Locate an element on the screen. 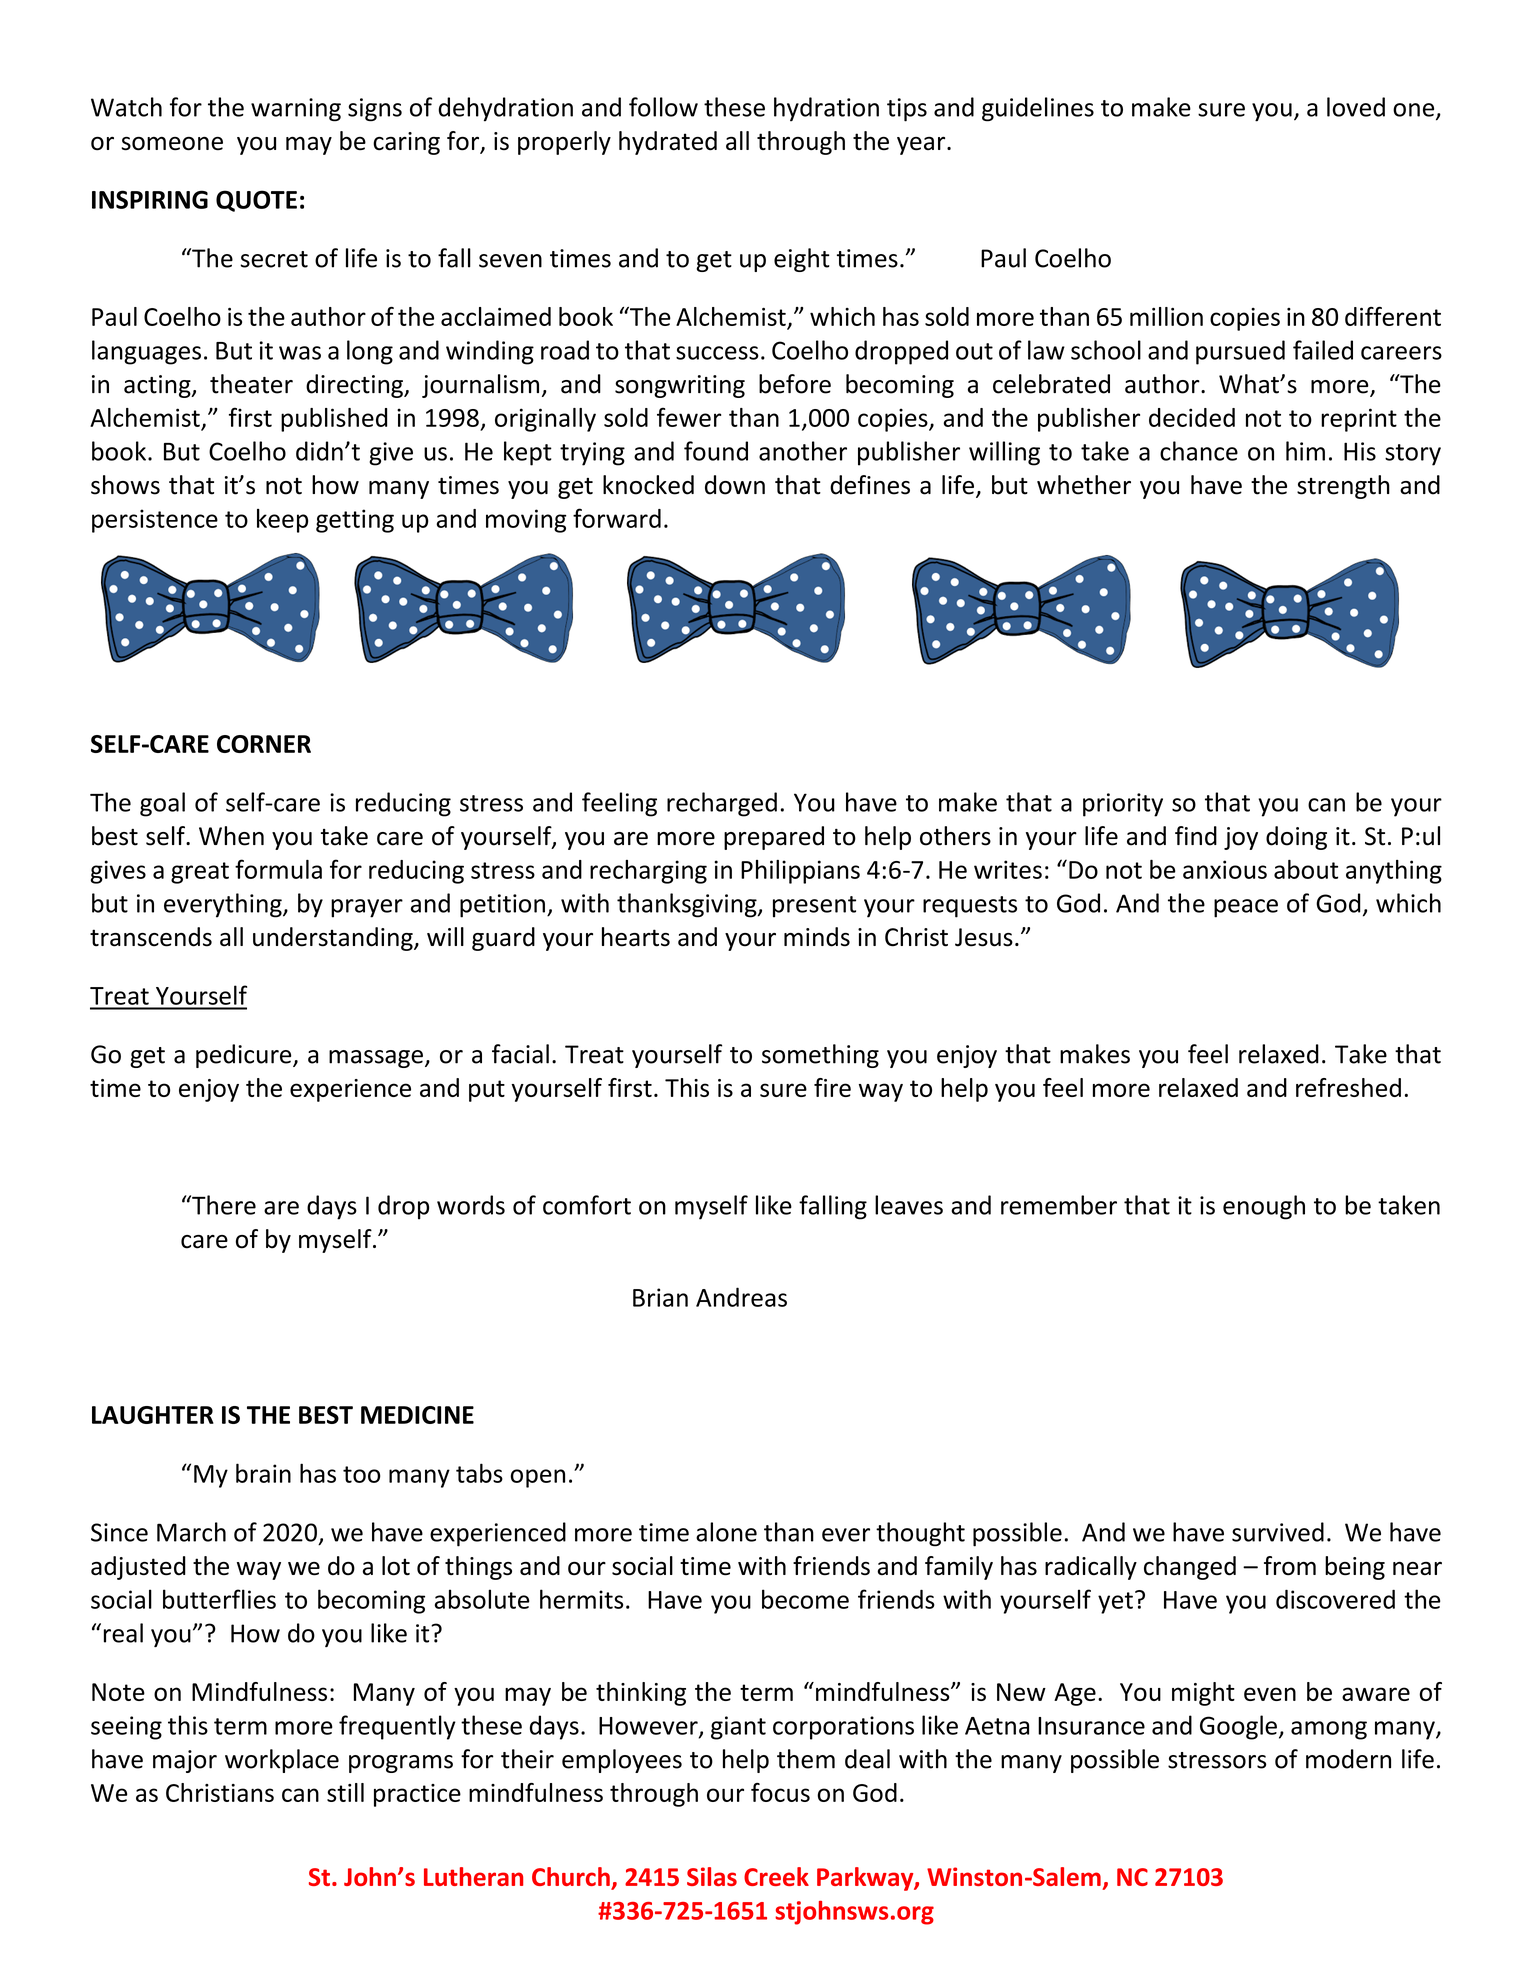 The height and width of the screenshot is (1983, 1532). focus is located at coordinates (780, 1792).
